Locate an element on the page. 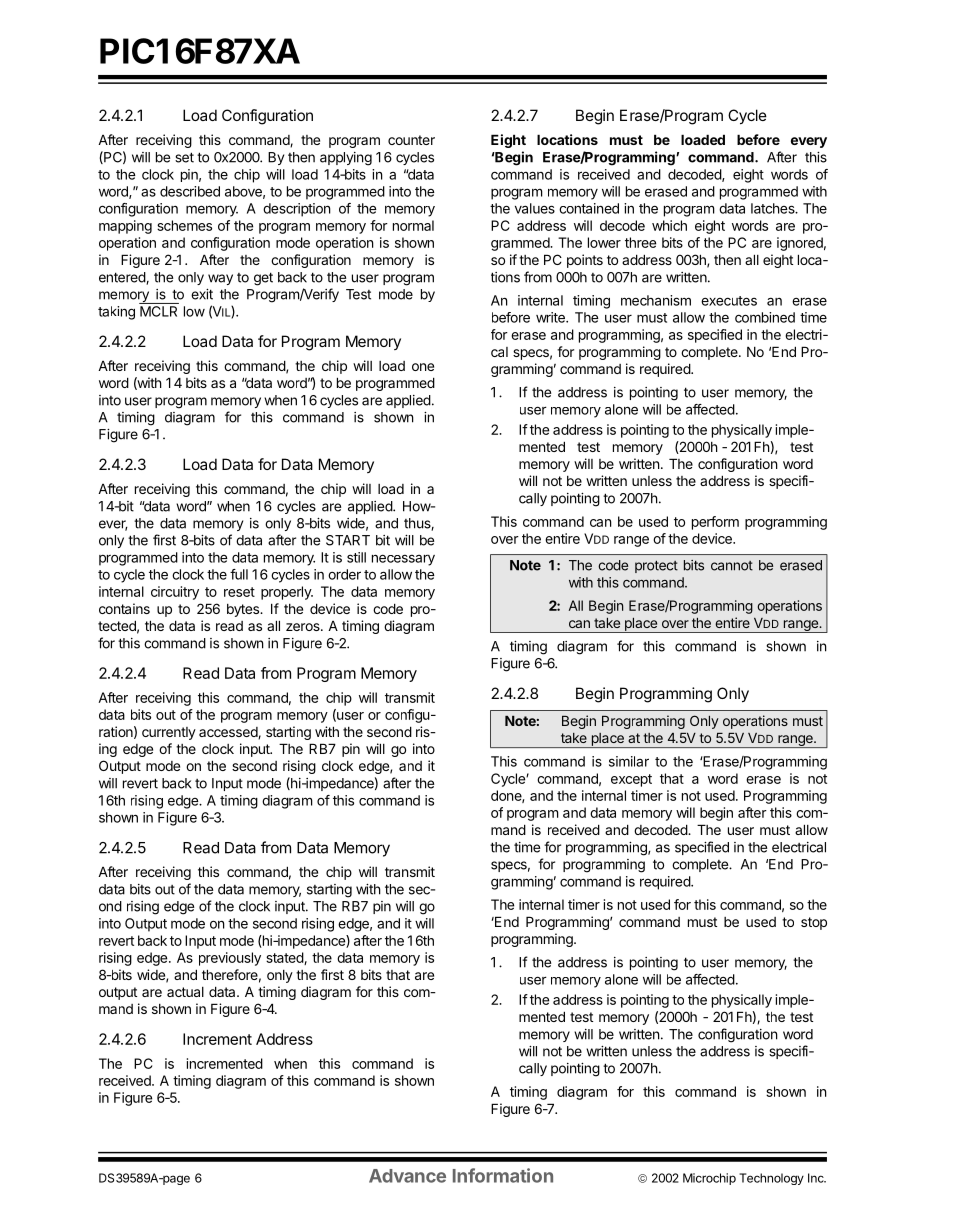 This image has height=1232, width=953. necessary is located at coordinates (403, 560).
